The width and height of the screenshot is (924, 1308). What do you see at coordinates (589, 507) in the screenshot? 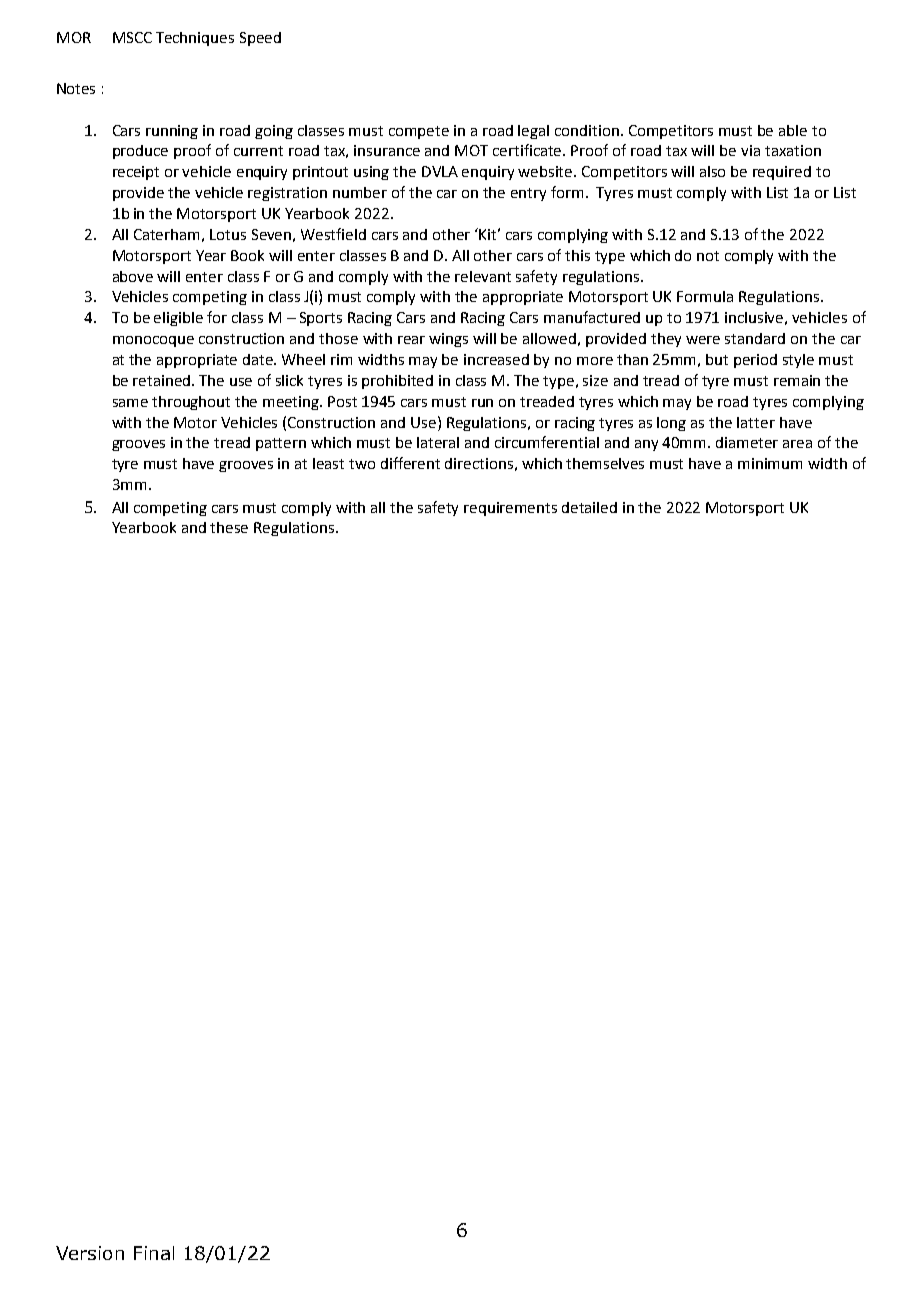
I see `detailed` at bounding box center [589, 507].
